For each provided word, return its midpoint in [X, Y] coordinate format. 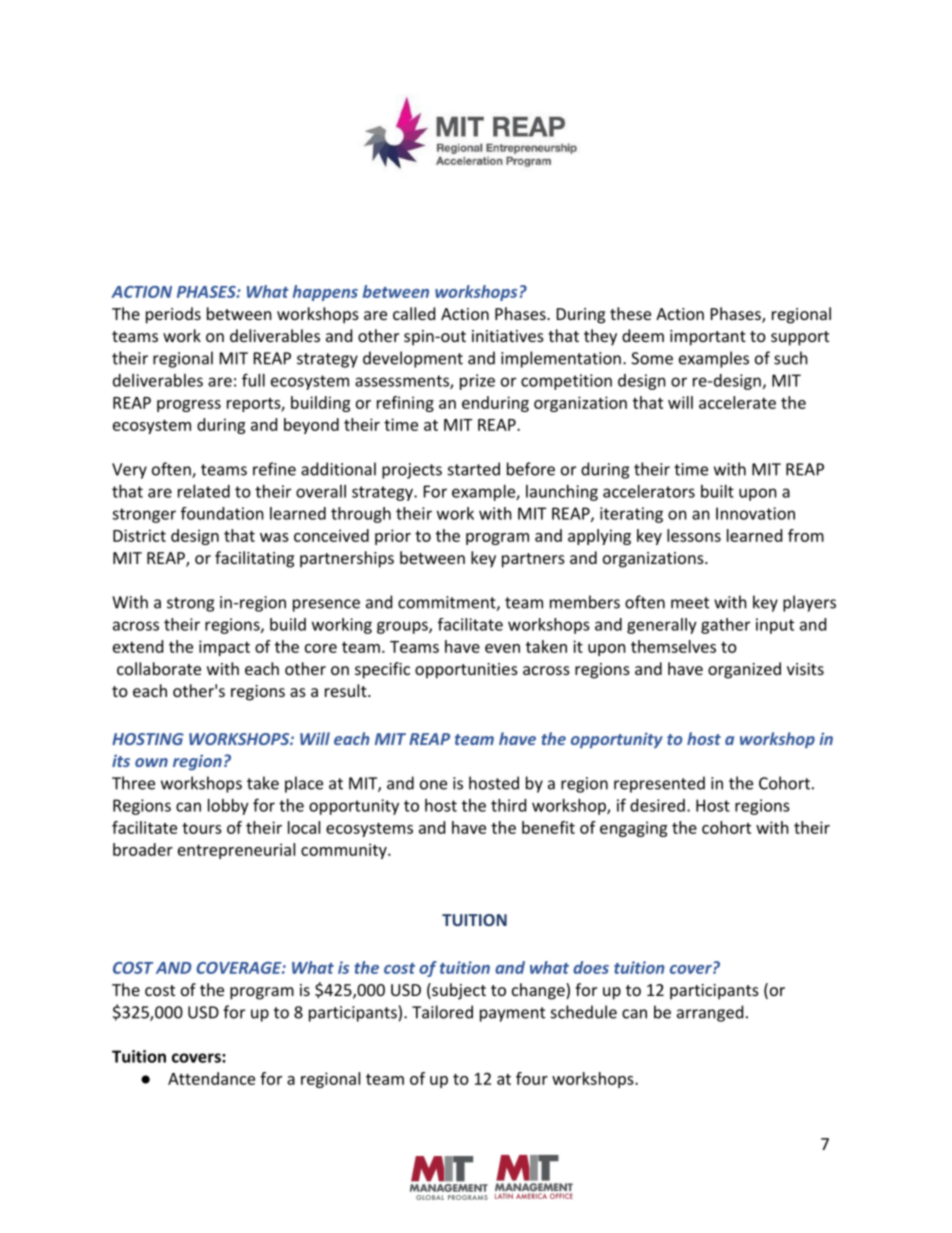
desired [657, 805]
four [532, 1078]
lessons [694, 535]
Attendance [211, 1078]
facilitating [254, 559]
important [708, 338]
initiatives [508, 336]
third [508, 805]
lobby [228, 807]
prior [393, 537]
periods [173, 315]
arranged [710, 1013]
